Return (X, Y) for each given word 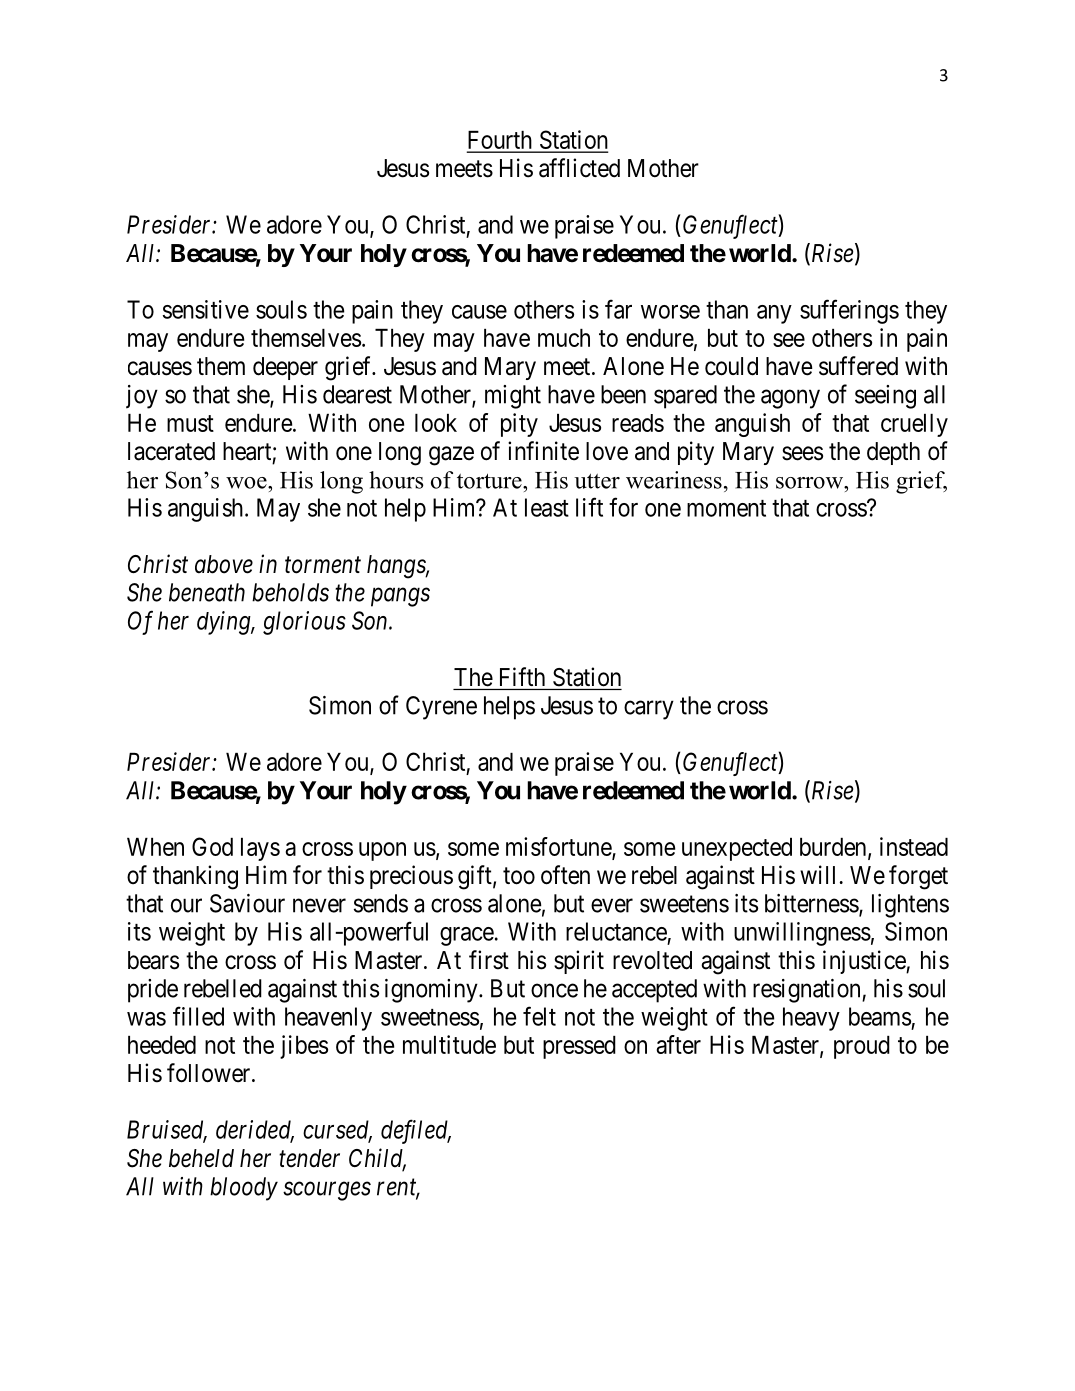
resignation (808, 991)
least (547, 507)
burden (834, 848)
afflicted (579, 168)
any (774, 314)
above (224, 564)
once (554, 990)
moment (726, 508)
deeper (285, 368)
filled (198, 1016)
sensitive (206, 309)
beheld (201, 1158)
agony (790, 399)
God (212, 846)
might (513, 397)
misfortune (559, 847)
